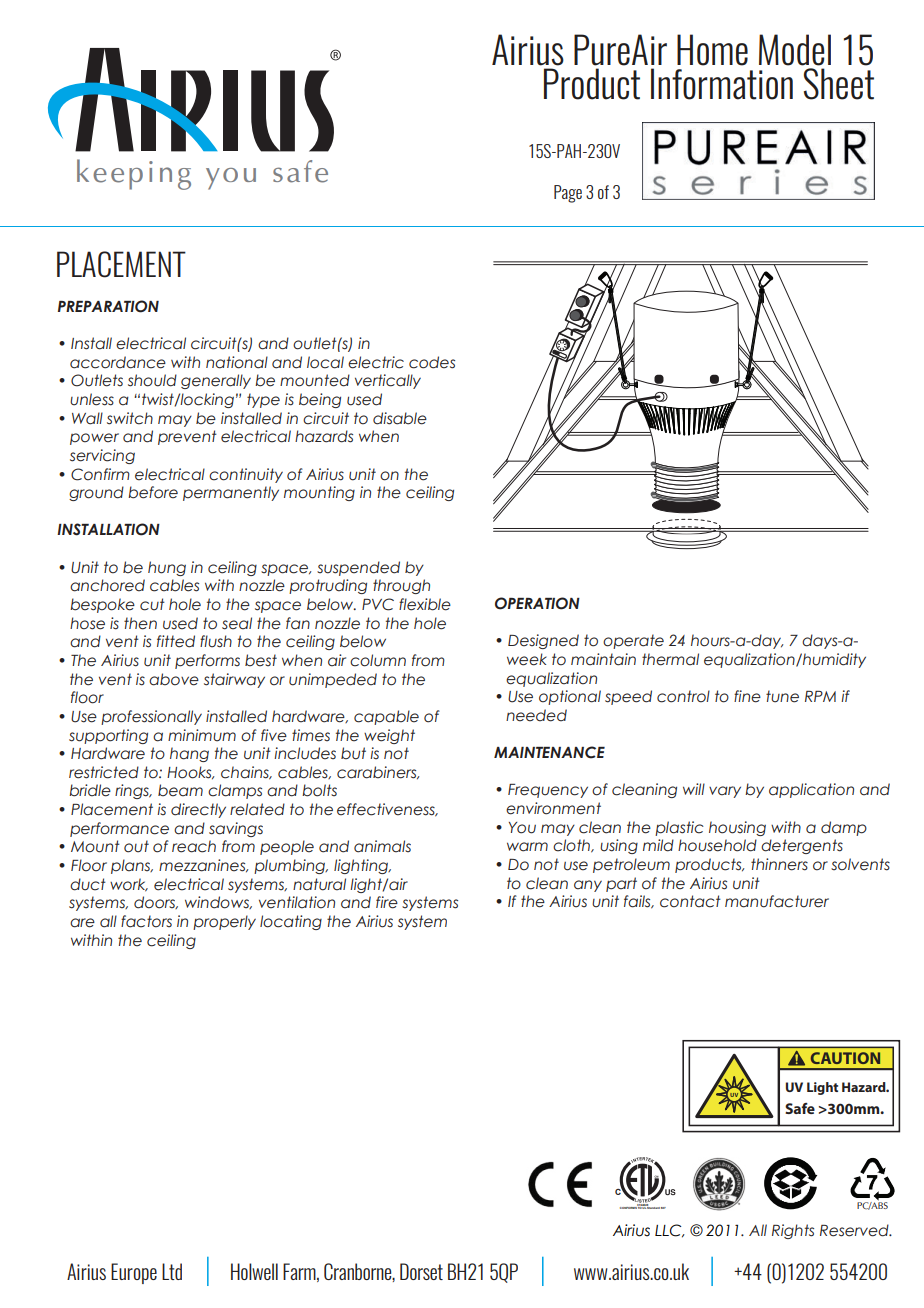 The image size is (924, 1308). Describe the element at coordinates (777, 901) in the screenshot. I see `manufacturer` at that location.
